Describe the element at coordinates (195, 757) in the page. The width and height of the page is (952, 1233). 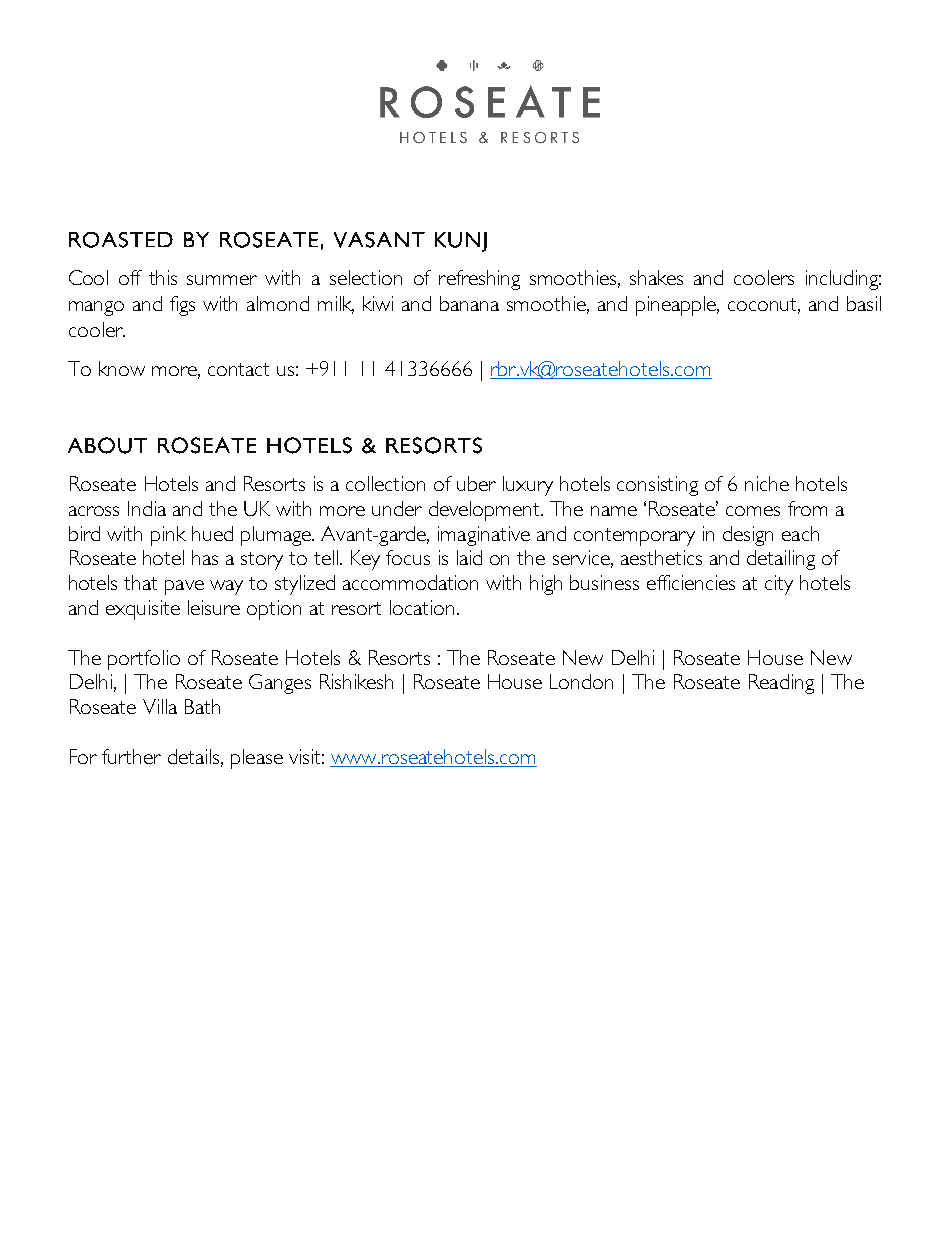
I see `details` at that location.
